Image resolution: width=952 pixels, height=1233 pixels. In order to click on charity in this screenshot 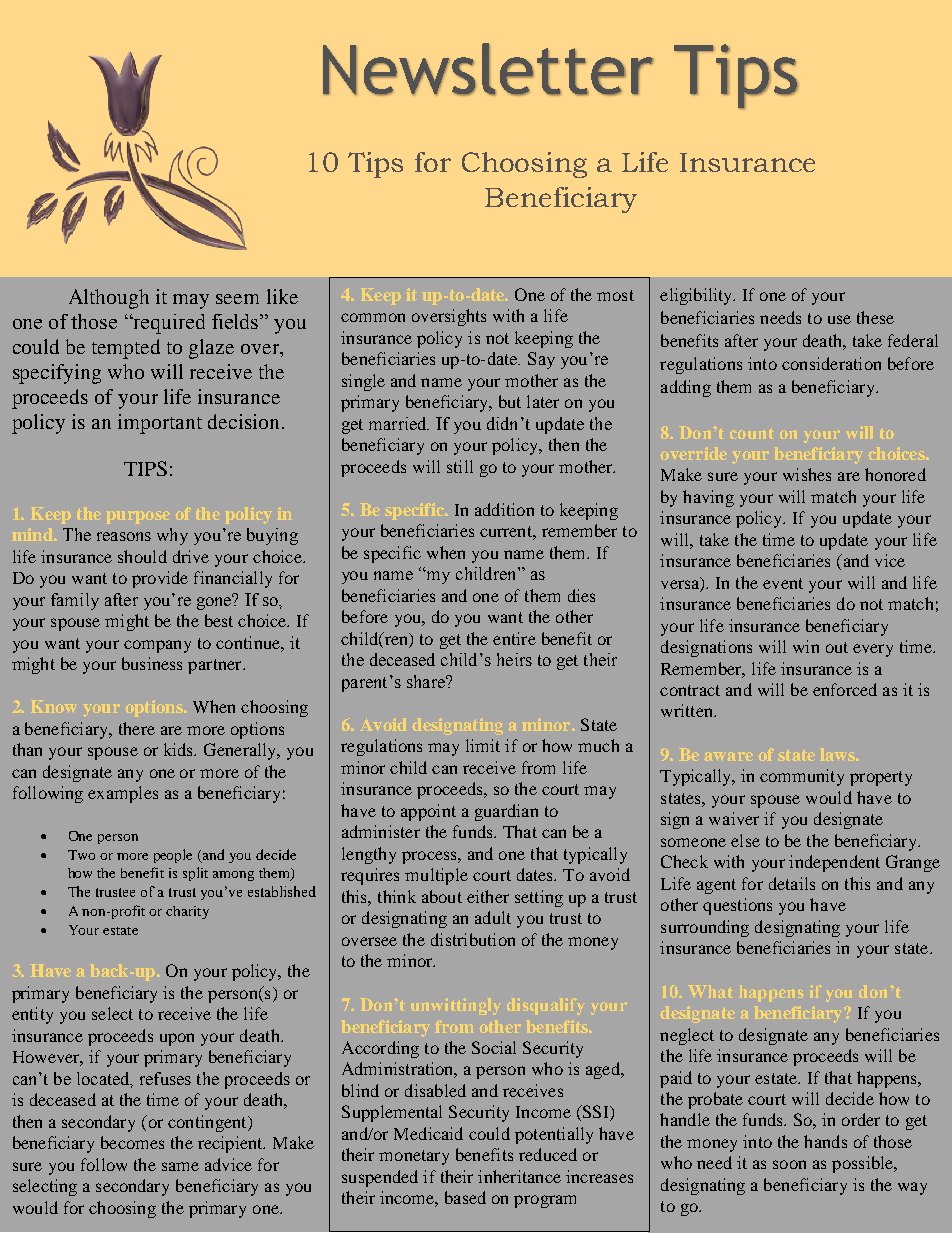, I will do `click(187, 912)`.
